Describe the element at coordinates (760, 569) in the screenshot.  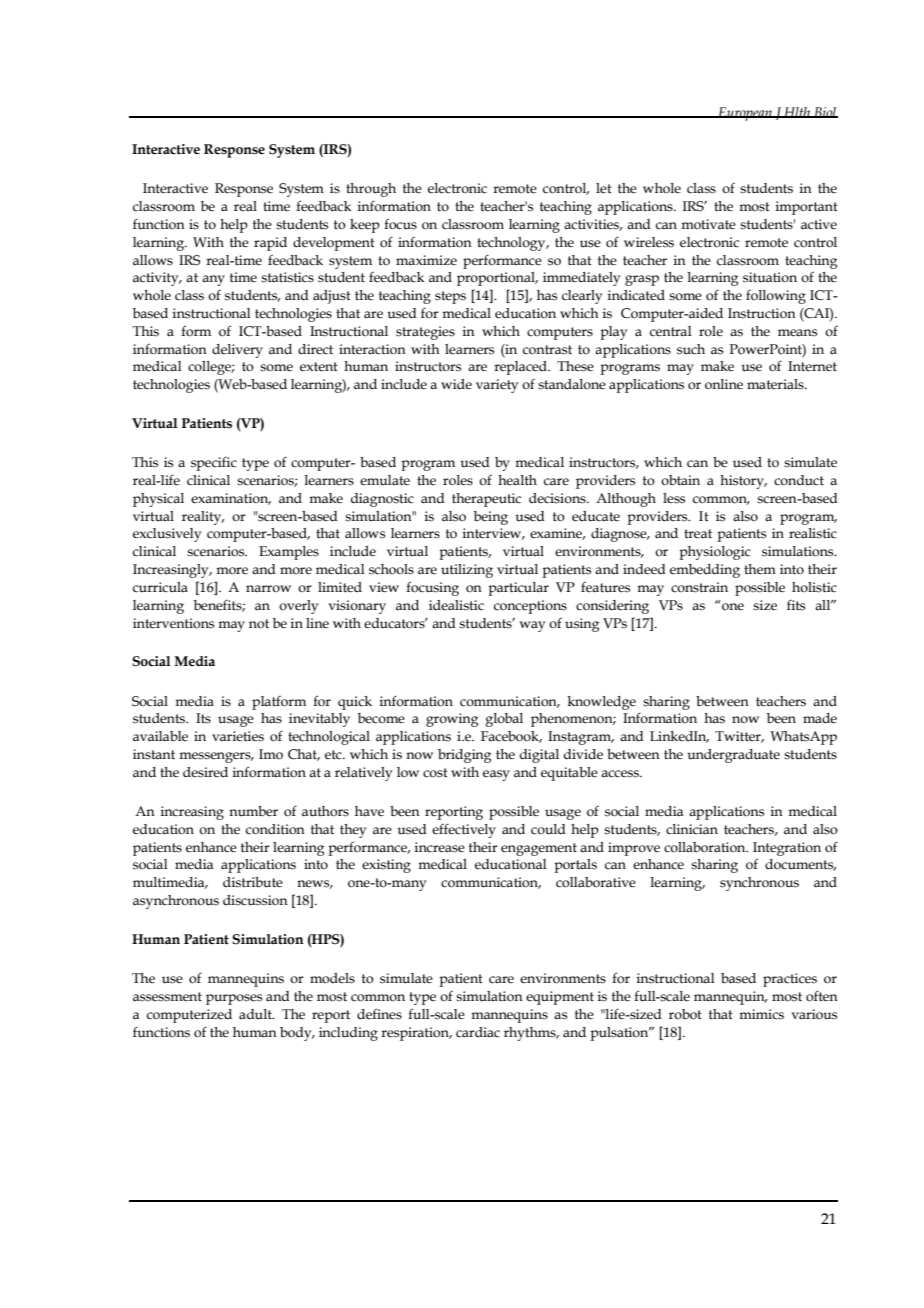
I see `them` at that location.
